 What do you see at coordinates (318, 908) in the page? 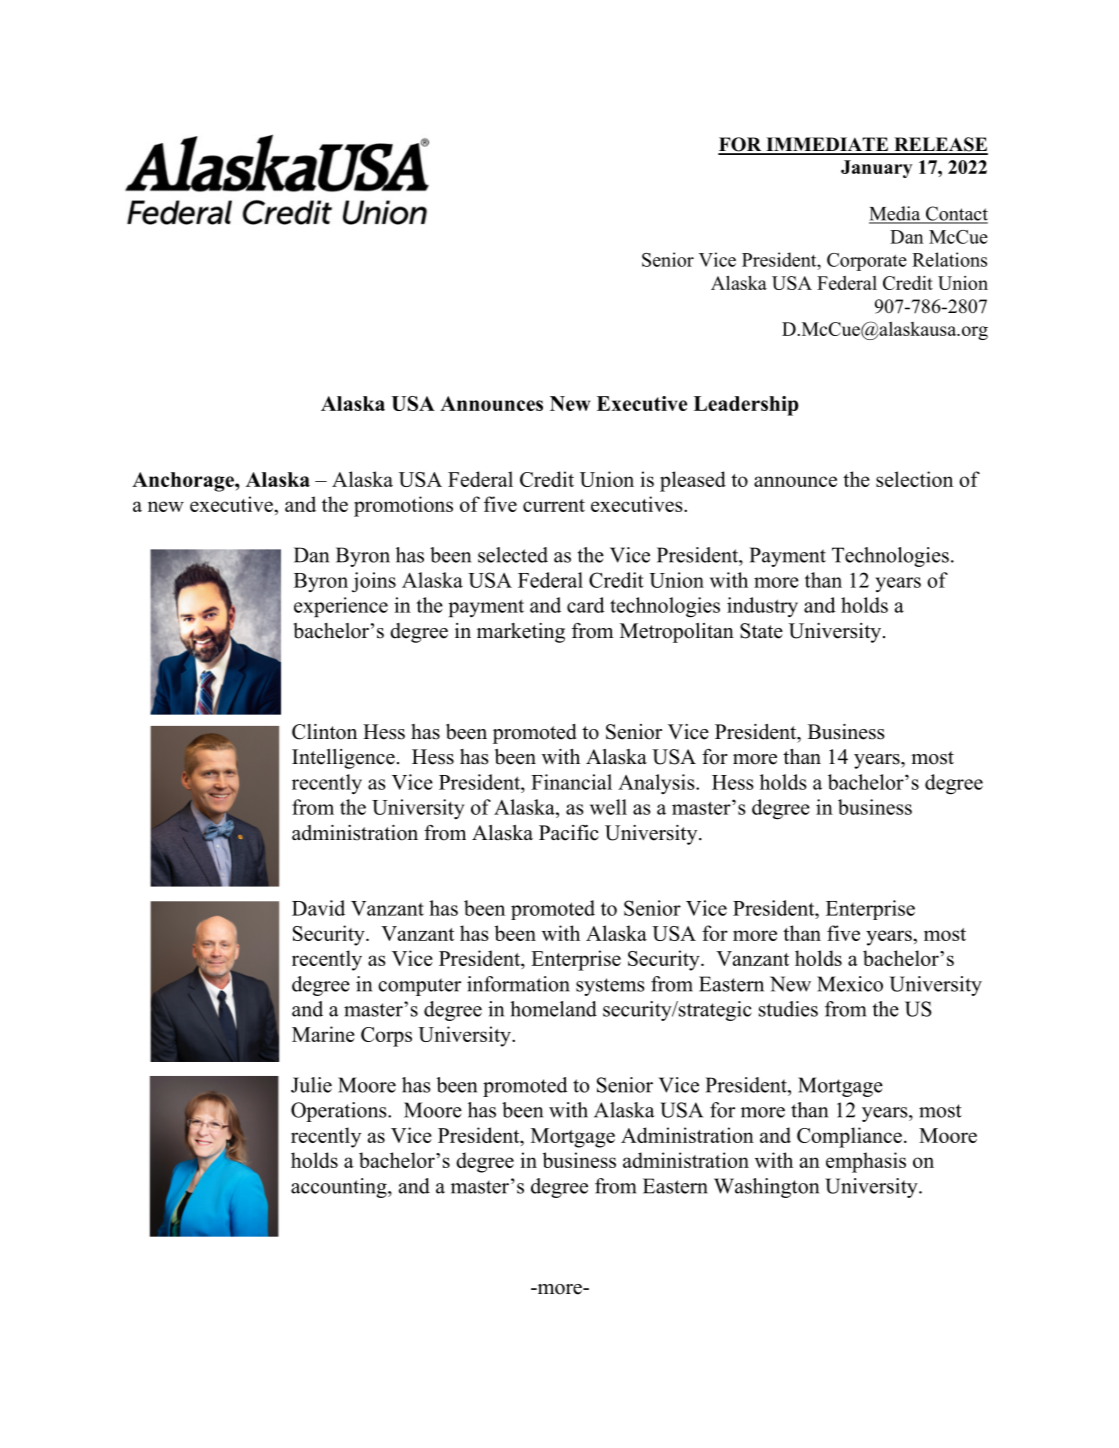
I see `David` at bounding box center [318, 908].
